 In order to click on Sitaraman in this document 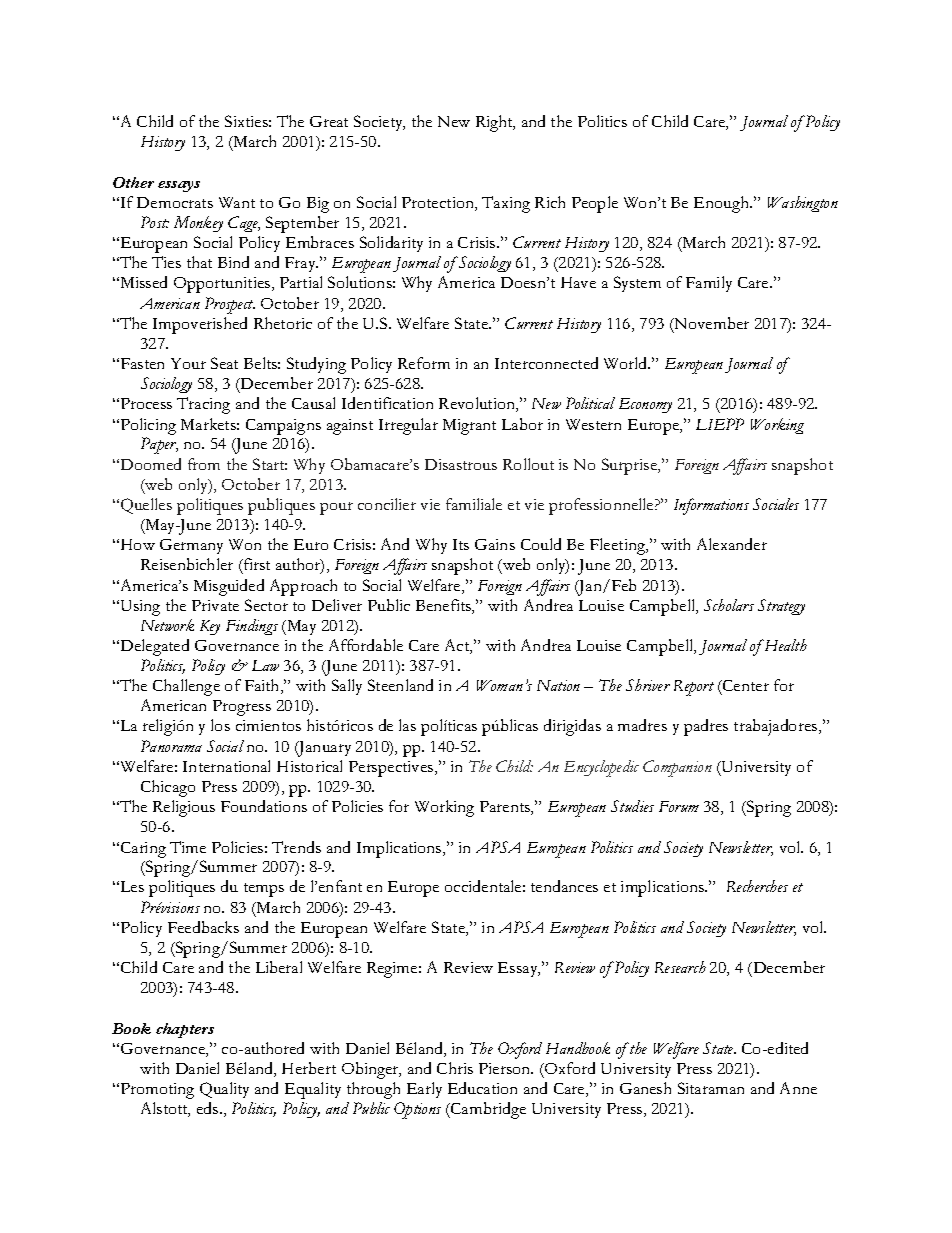, I will do `click(711, 1088)`.
